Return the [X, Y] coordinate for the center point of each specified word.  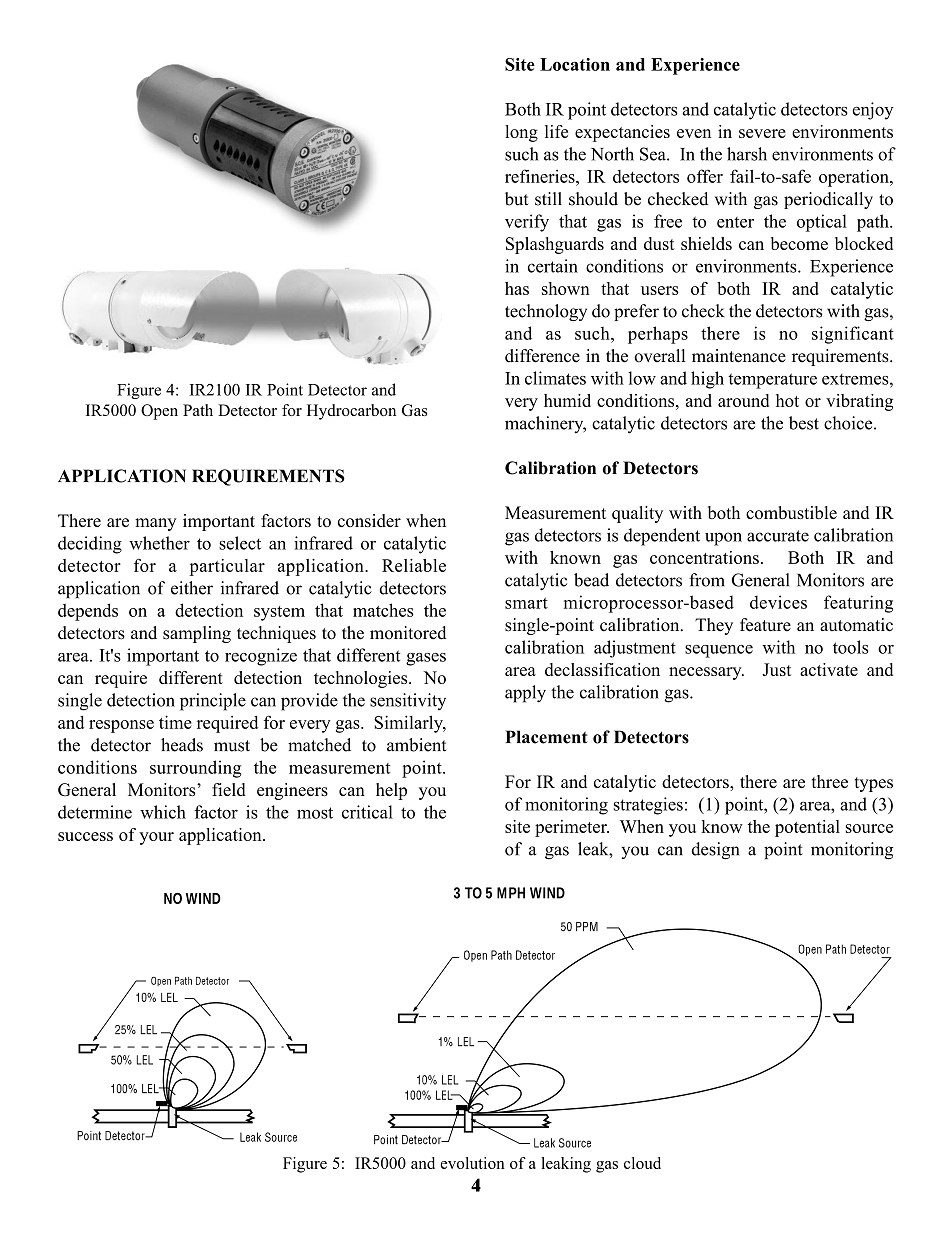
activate [829, 669]
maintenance [739, 356]
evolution [472, 1163]
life [556, 131]
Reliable [414, 565]
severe [762, 133]
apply [525, 694]
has [517, 288]
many [156, 524]
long [521, 133]
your [156, 838]
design [715, 851]
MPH [511, 893]
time [175, 722]
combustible [791, 512]
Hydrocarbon [351, 412]
